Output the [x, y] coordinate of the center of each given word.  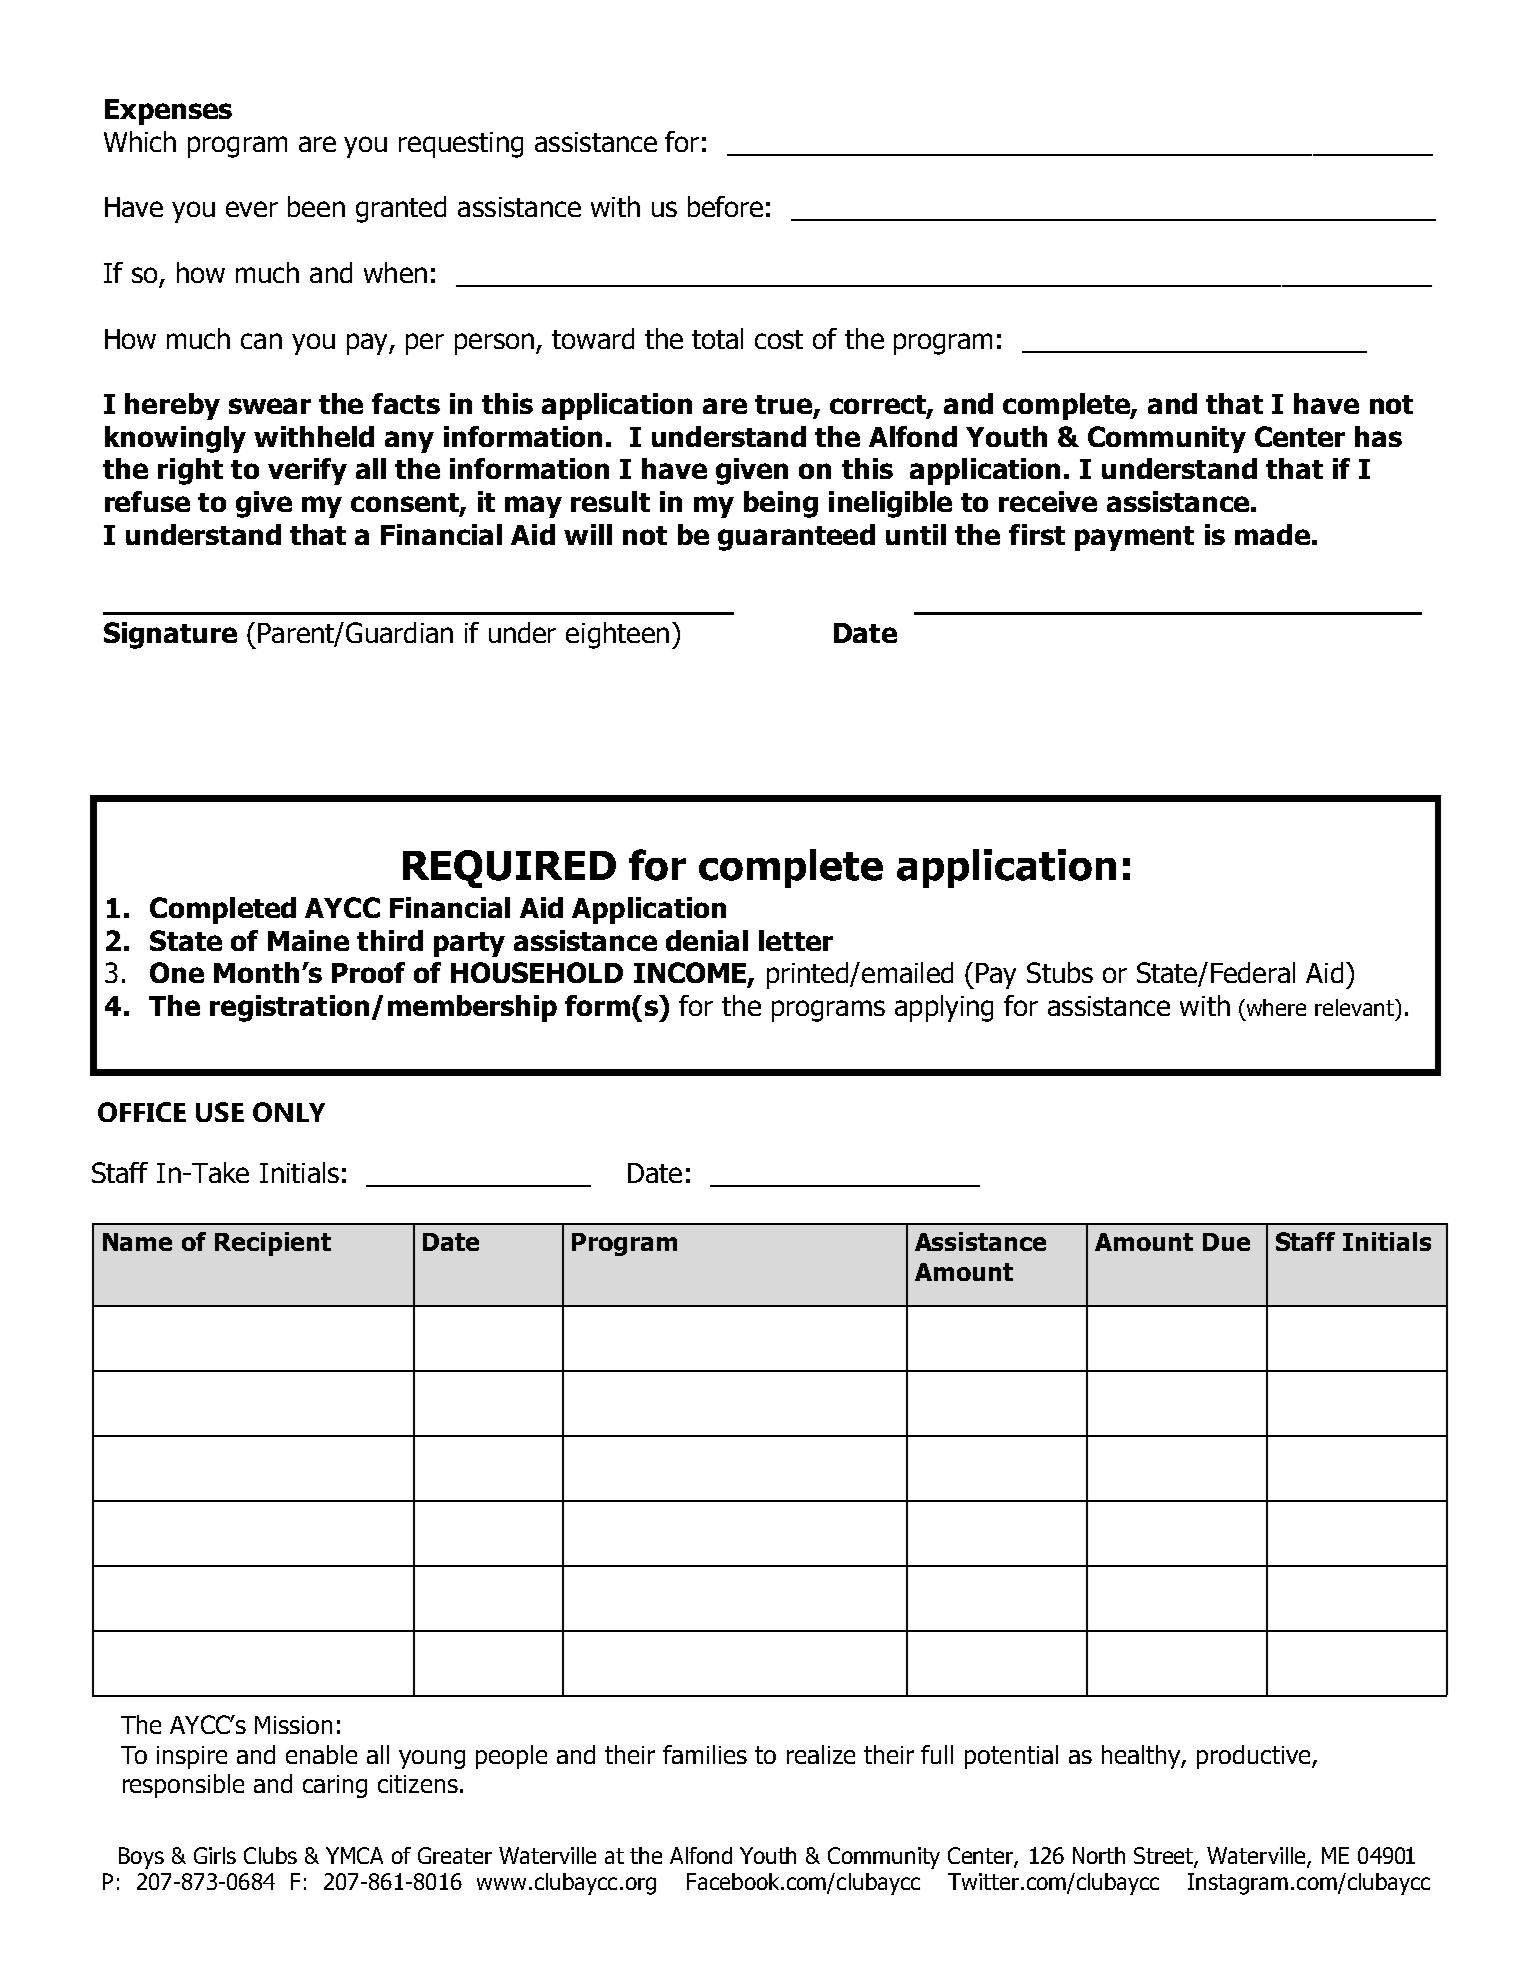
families [705, 1754]
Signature [170, 635]
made [1272, 534]
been [316, 206]
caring [335, 1786]
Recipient [273, 1244]
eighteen [617, 635]
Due [1226, 1242]
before [725, 206]
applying [944, 1008]
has [1378, 436]
